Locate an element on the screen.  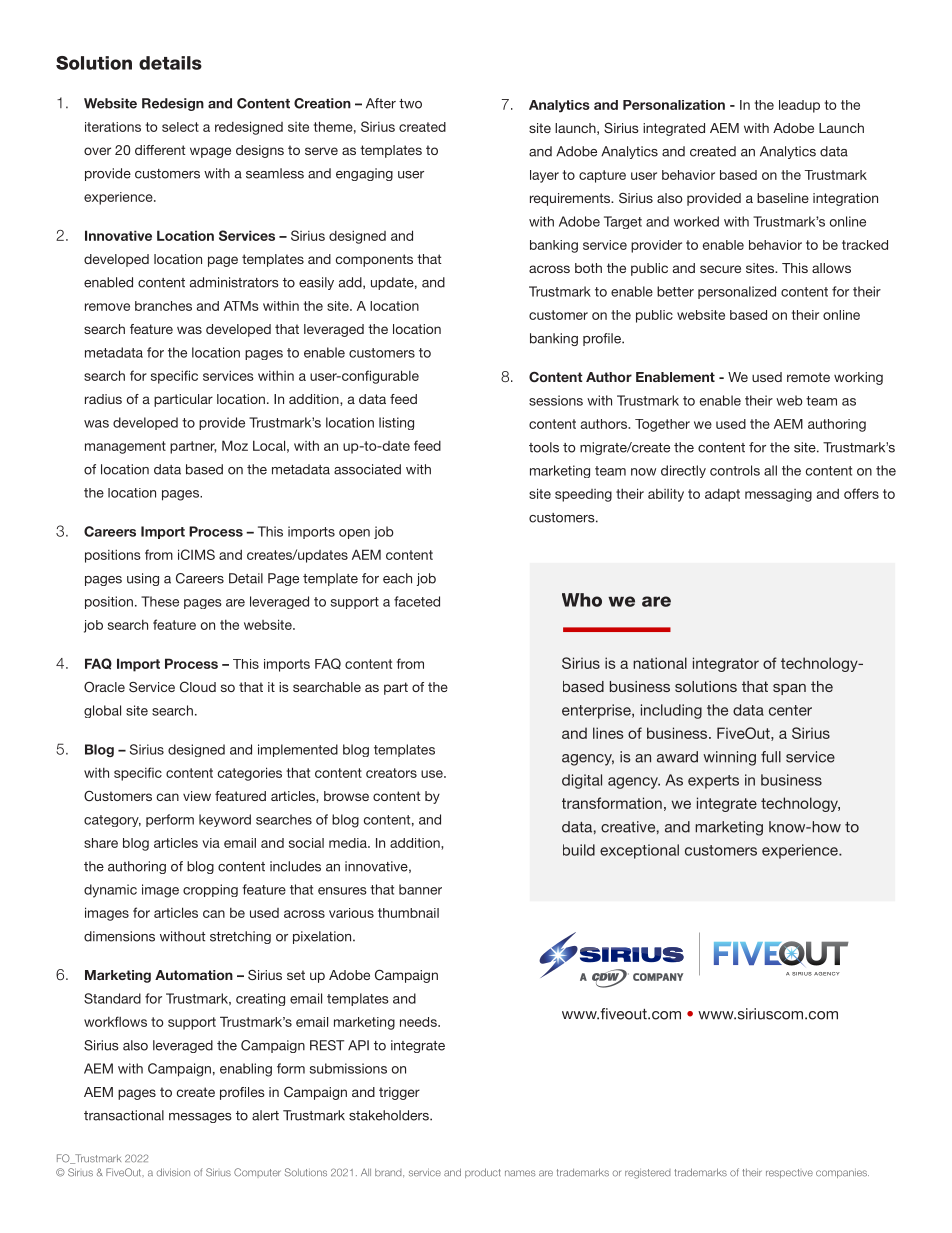
product is located at coordinates (482, 1173).
